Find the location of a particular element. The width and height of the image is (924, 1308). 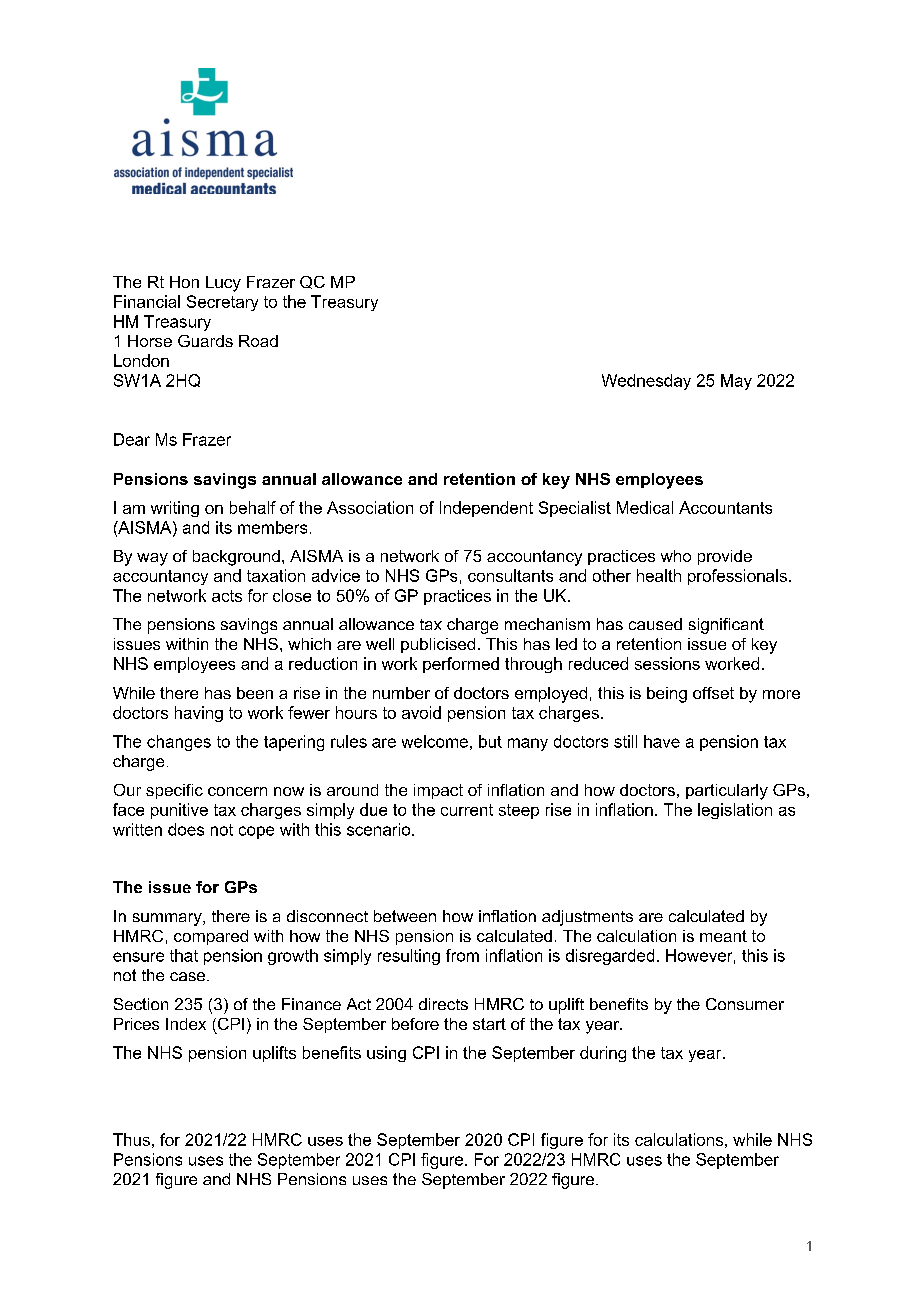

Thus is located at coordinates (131, 1139).
